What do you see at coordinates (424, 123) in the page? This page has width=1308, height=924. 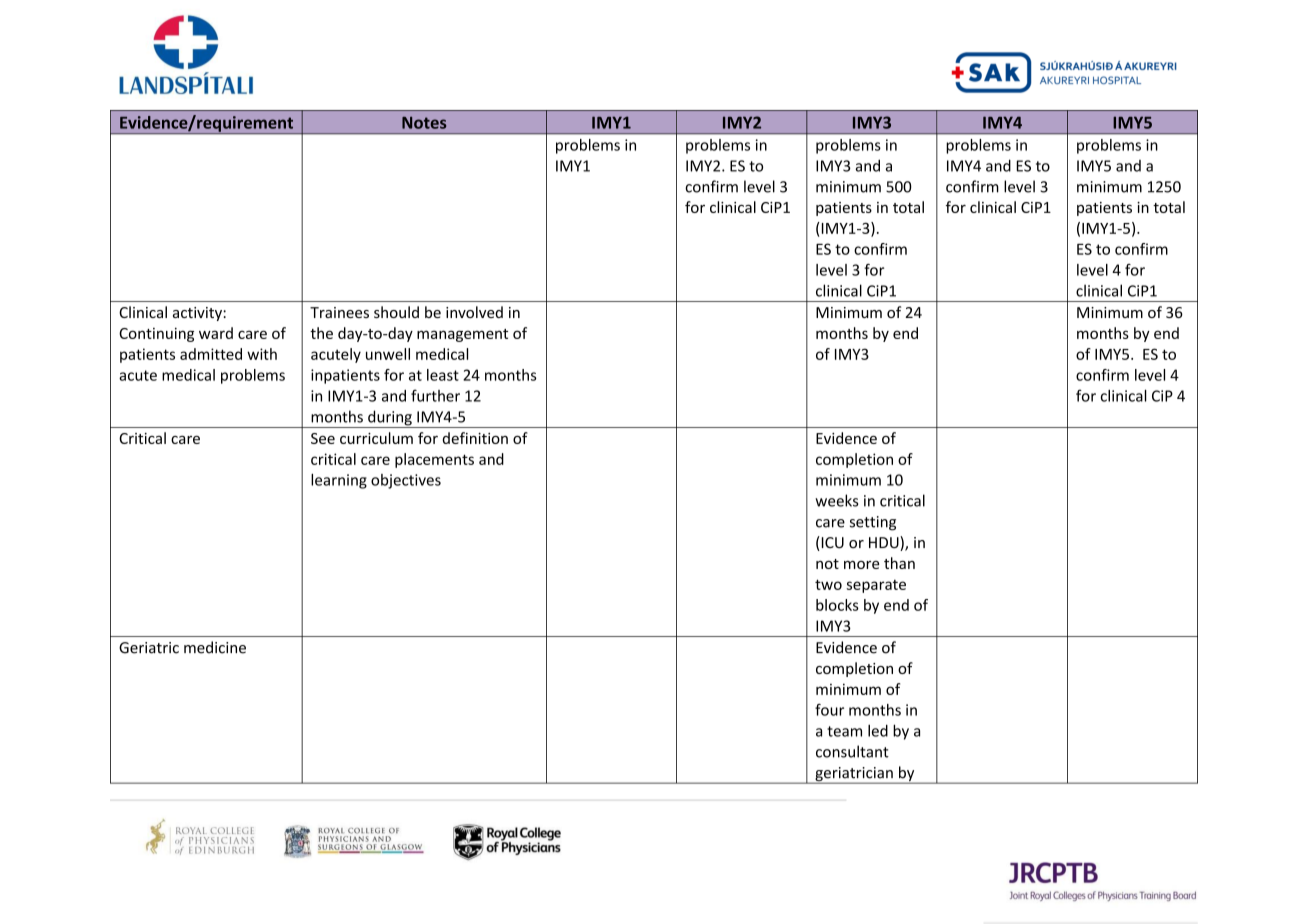 I see `Notes` at bounding box center [424, 123].
